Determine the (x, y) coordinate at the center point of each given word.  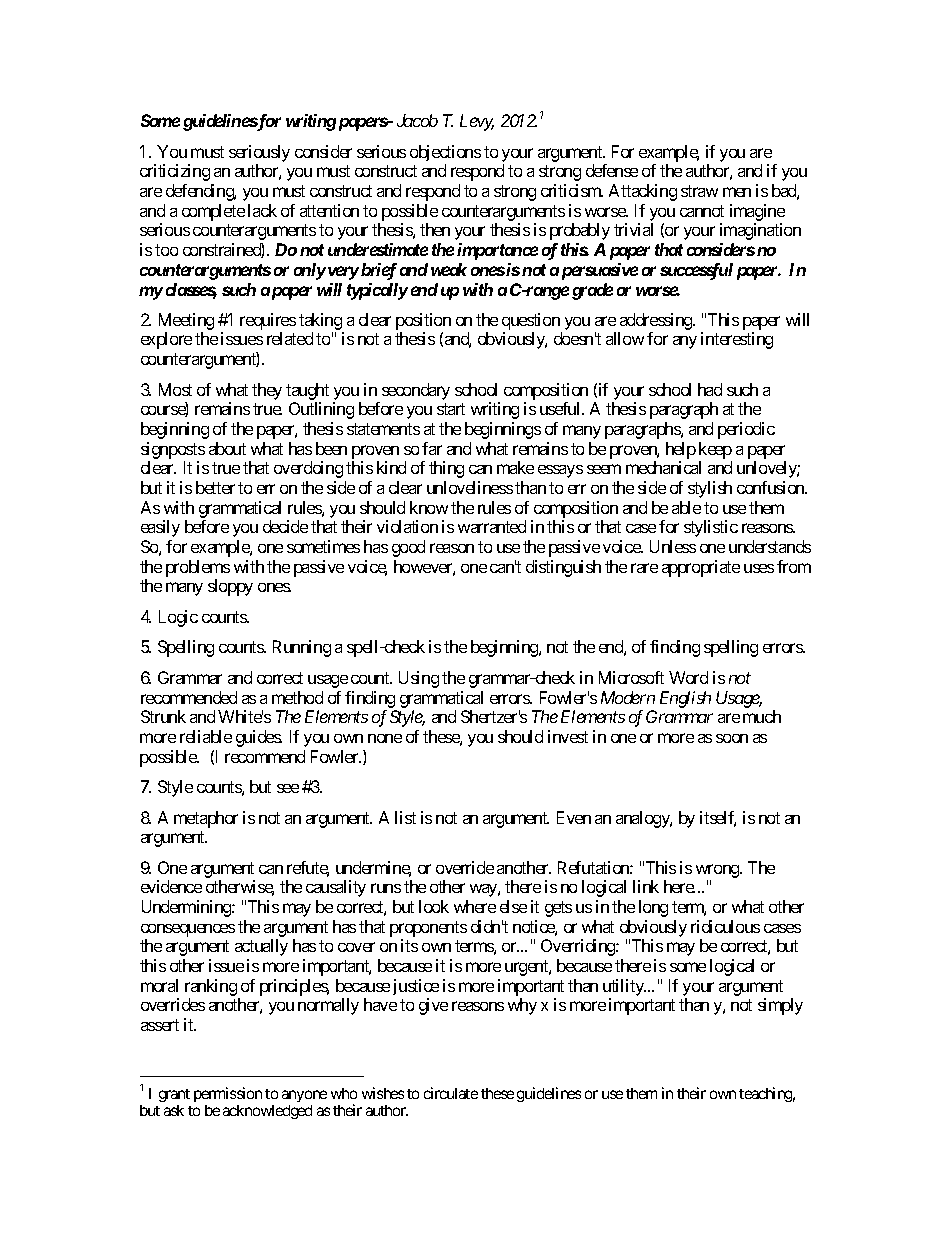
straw (699, 191)
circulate (451, 1093)
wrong (718, 871)
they (267, 391)
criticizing (175, 172)
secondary (416, 391)
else (513, 906)
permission (228, 1094)
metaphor (206, 819)
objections (445, 153)
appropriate (701, 568)
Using (419, 679)
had (710, 389)
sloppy (230, 587)
